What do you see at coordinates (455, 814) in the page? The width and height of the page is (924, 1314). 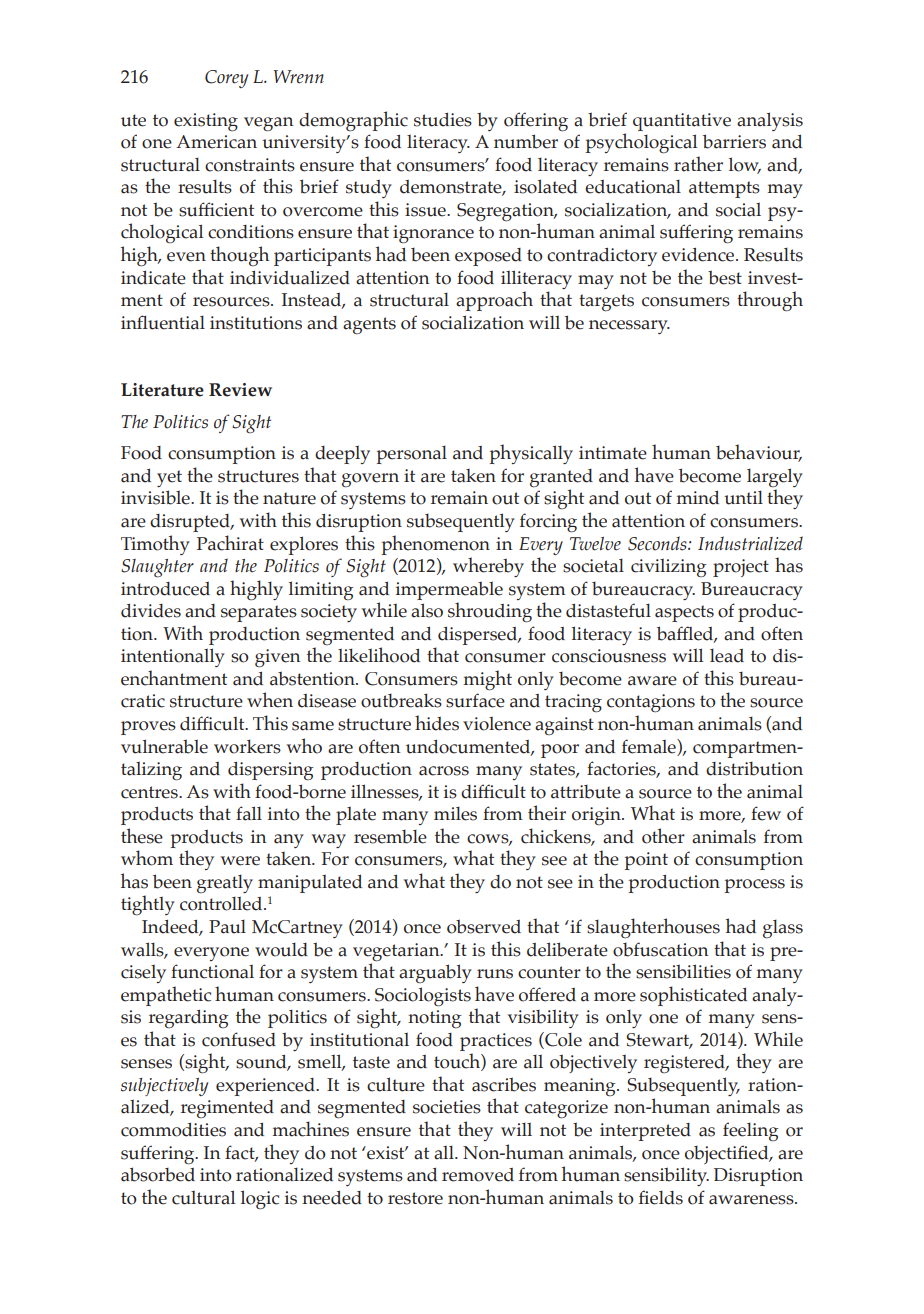 I see `miles` at bounding box center [455, 814].
